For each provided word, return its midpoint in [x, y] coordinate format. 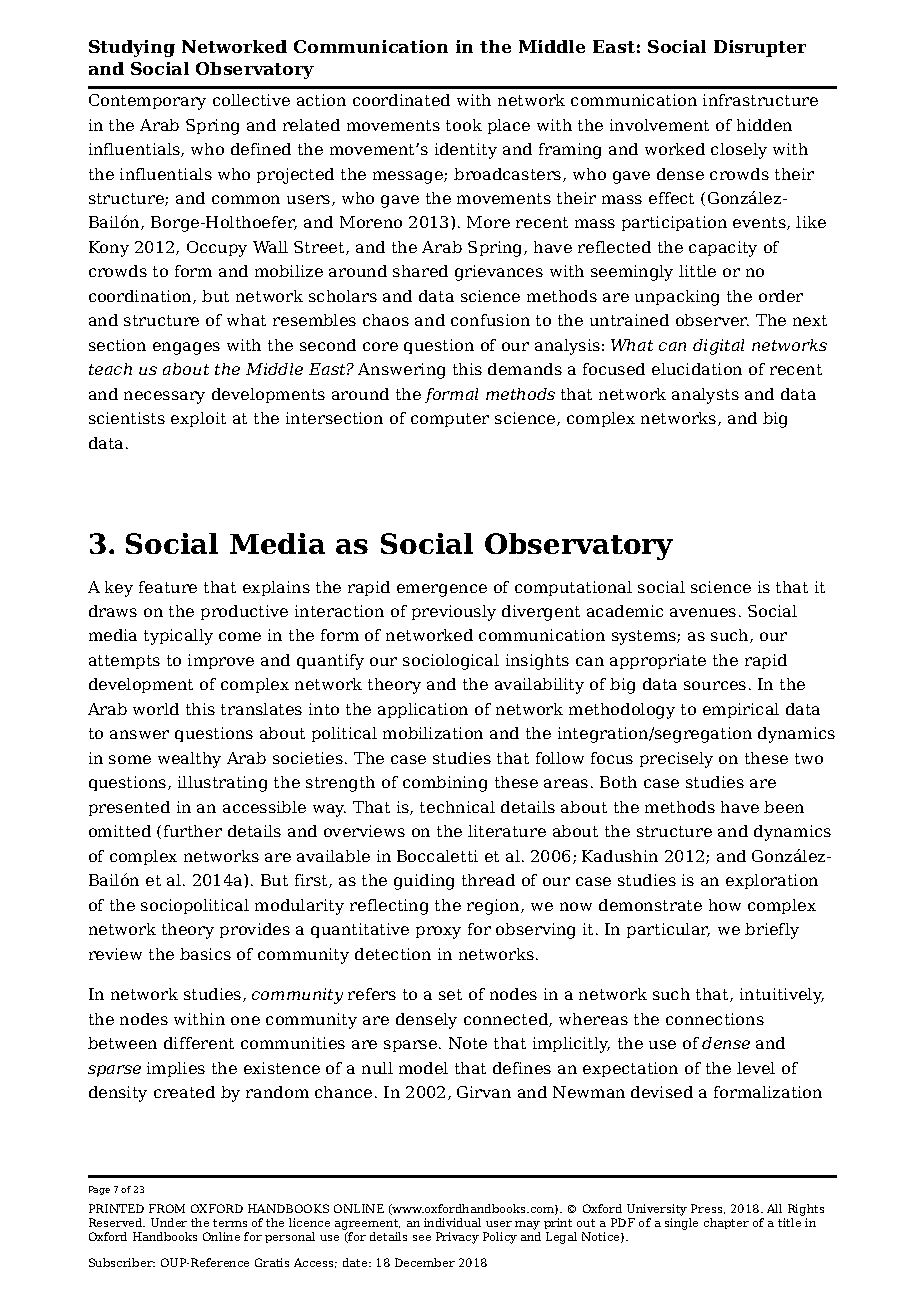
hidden [764, 125]
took [464, 125]
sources [715, 685]
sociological [451, 662]
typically [178, 637]
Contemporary [147, 102]
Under [169, 1222]
